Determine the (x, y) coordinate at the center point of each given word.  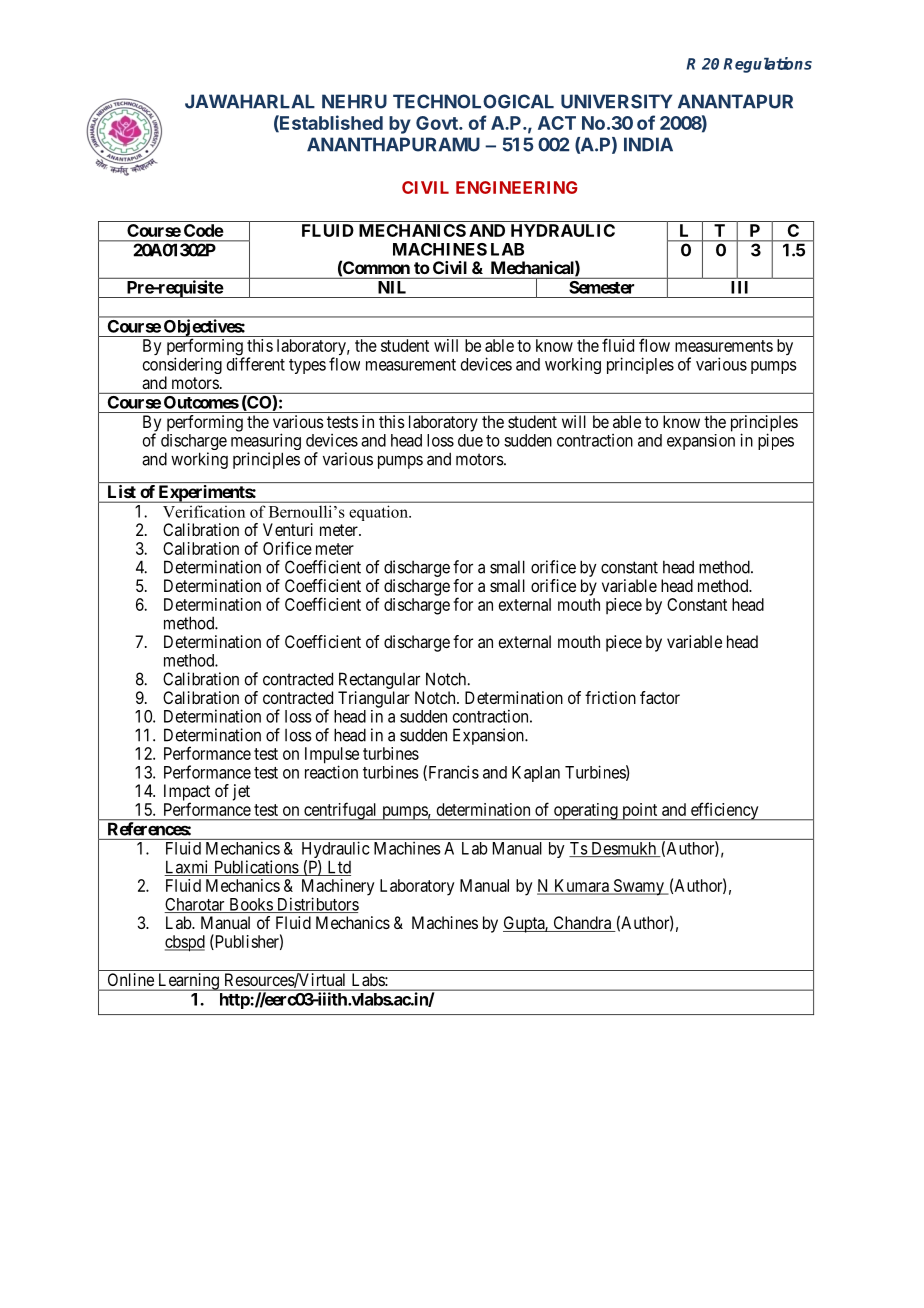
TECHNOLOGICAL (473, 101)
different (256, 364)
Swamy (638, 887)
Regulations (767, 65)
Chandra (582, 924)
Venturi (288, 529)
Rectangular (379, 680)
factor (660, 697)
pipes (776, 441)
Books (250, 905)
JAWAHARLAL (250, 101)
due (470, 440)
